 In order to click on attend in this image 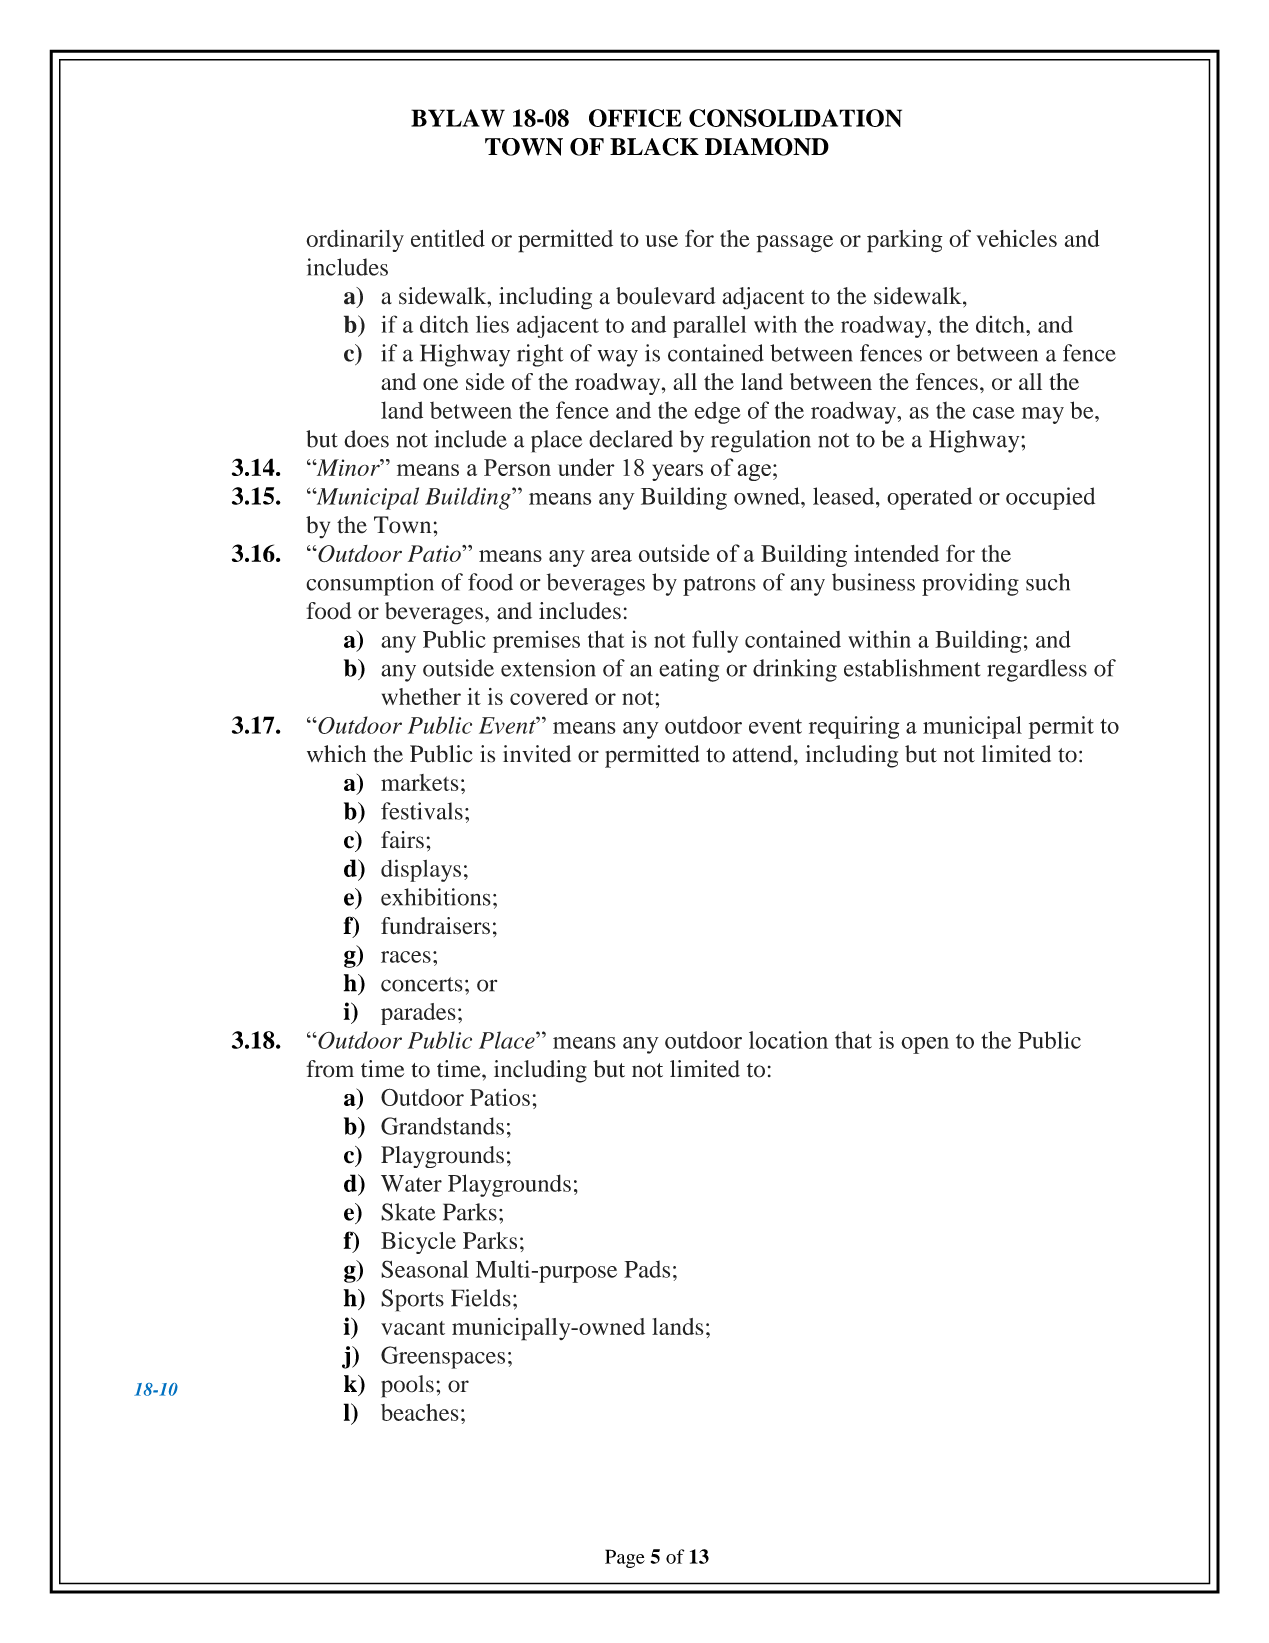, I will do `click(763, 754)`.
